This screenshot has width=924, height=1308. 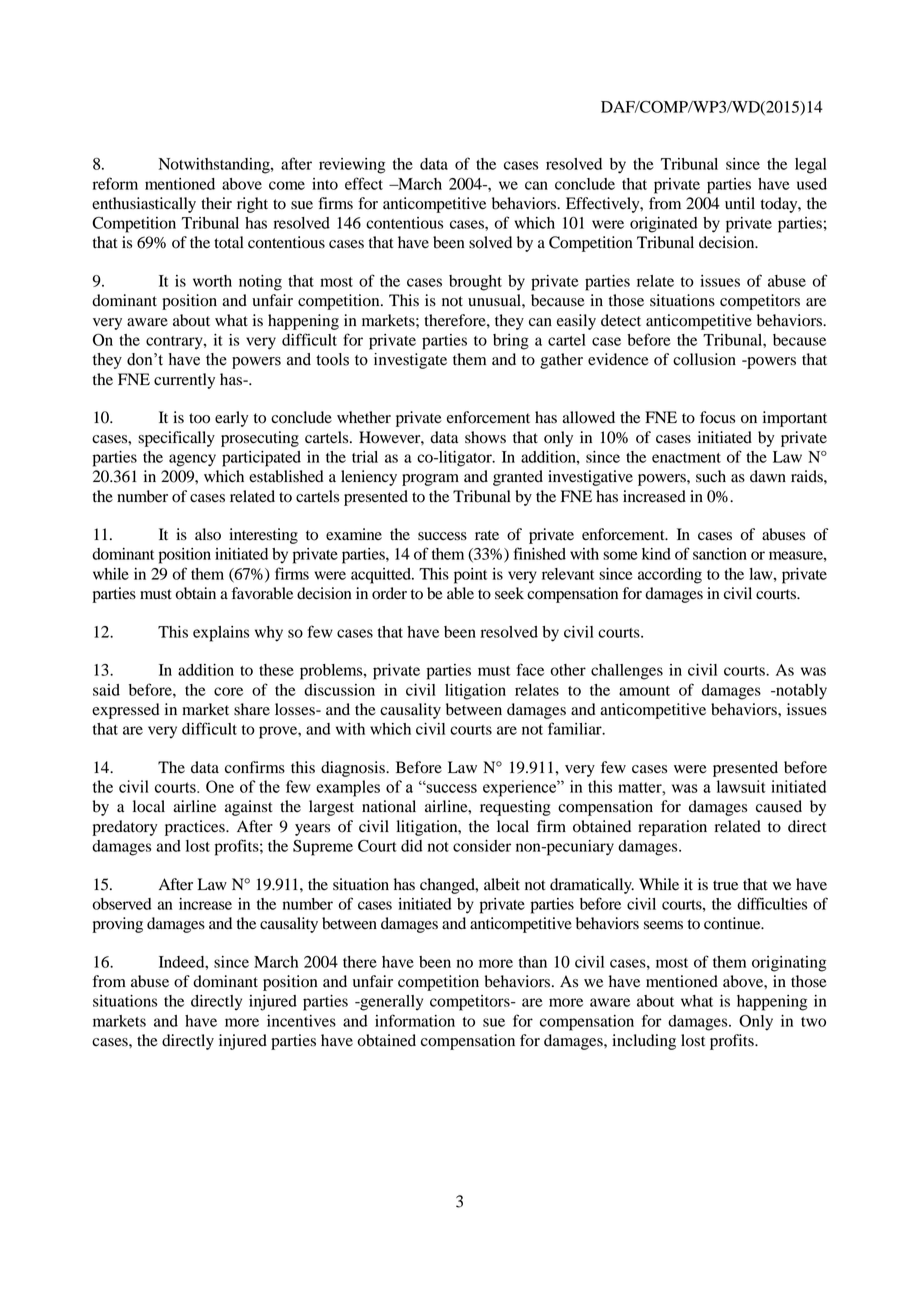 What do you see at coordinates (740, 203) in the screenshot?
I see `until` at bounding box center [740, 203].
